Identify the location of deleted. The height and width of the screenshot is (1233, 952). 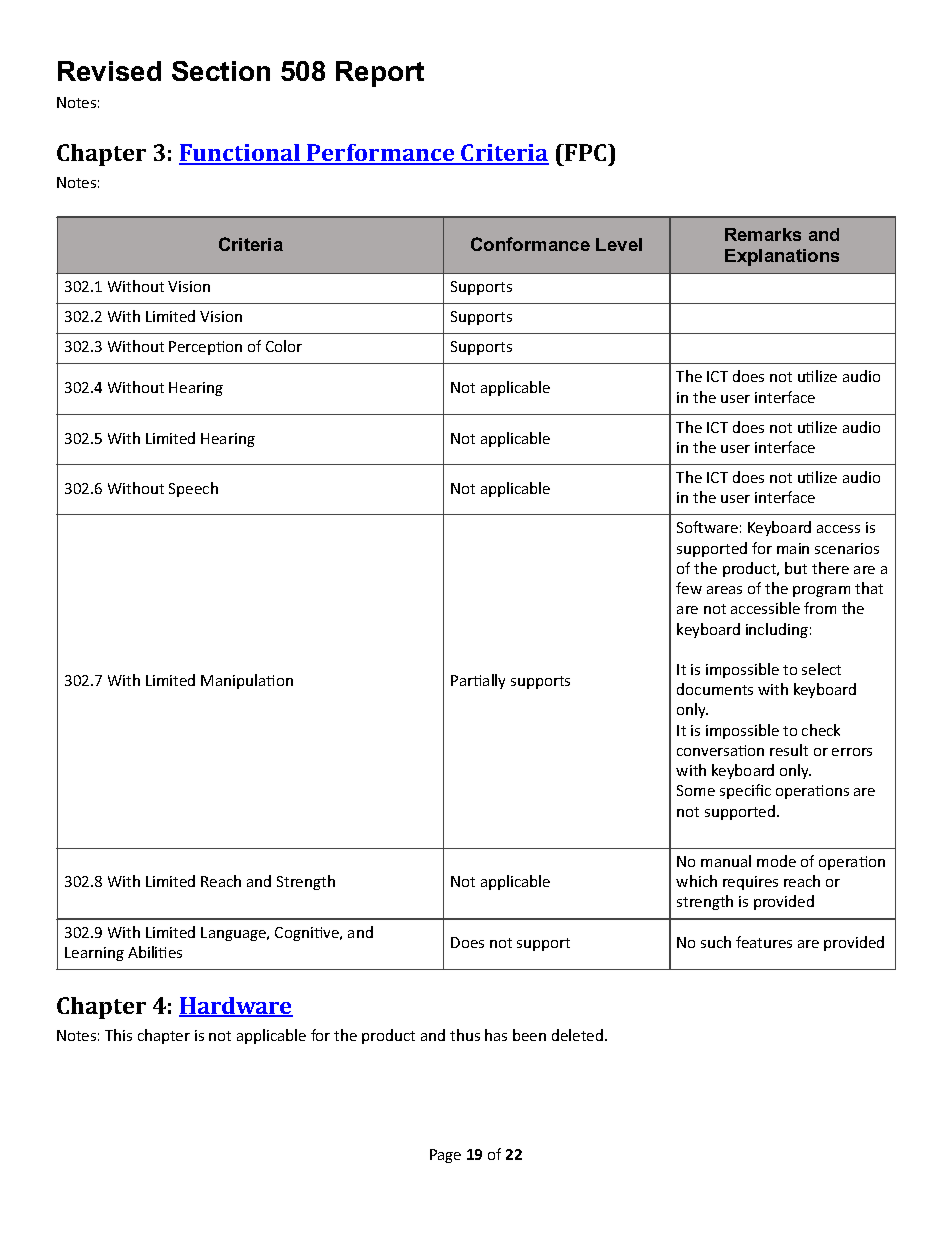
(577, 1035).
